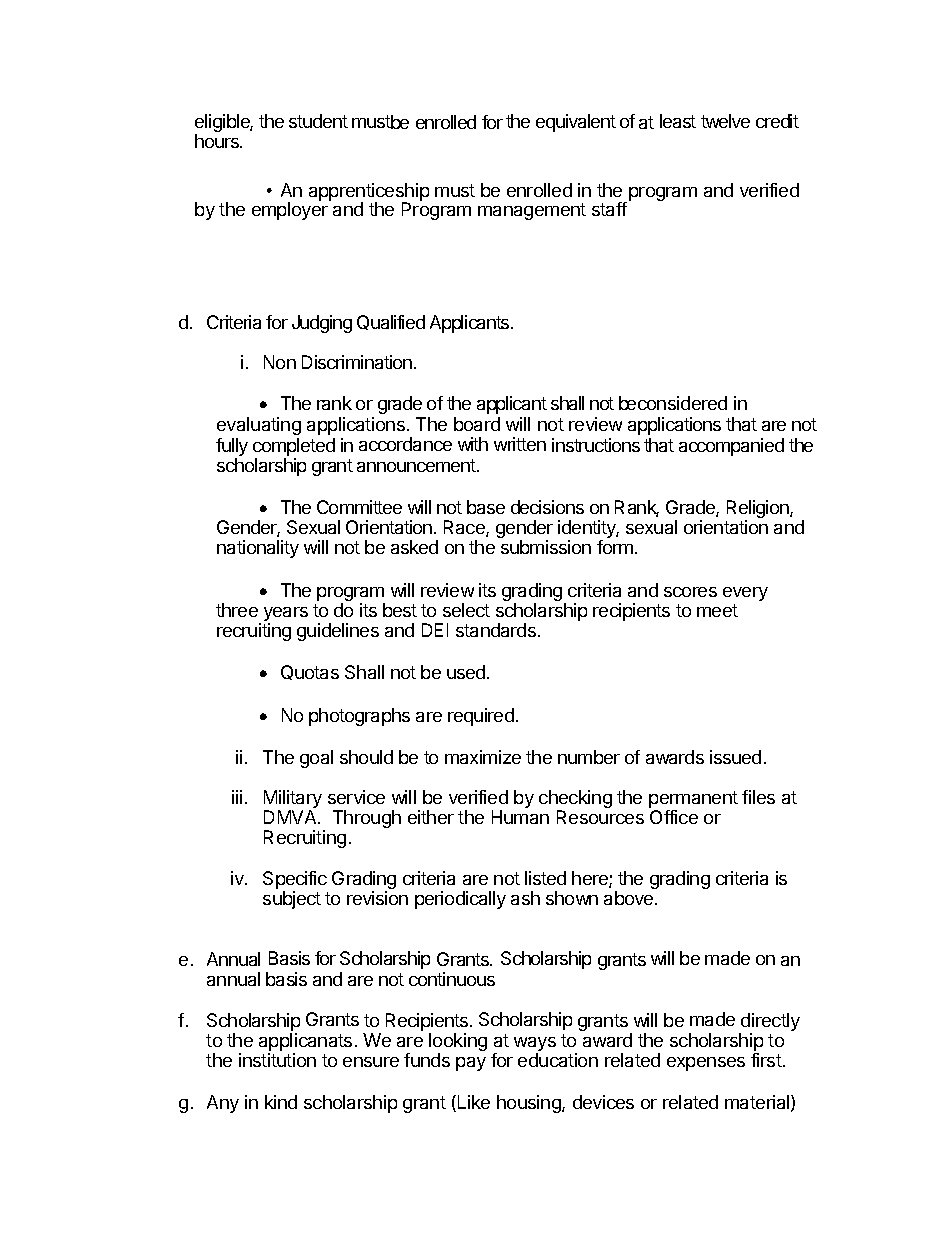 The width and height of the screenshot is (952, 1233). Describe the element at coordinates (532, 211) in the screenshot. I see `management` at that location.
